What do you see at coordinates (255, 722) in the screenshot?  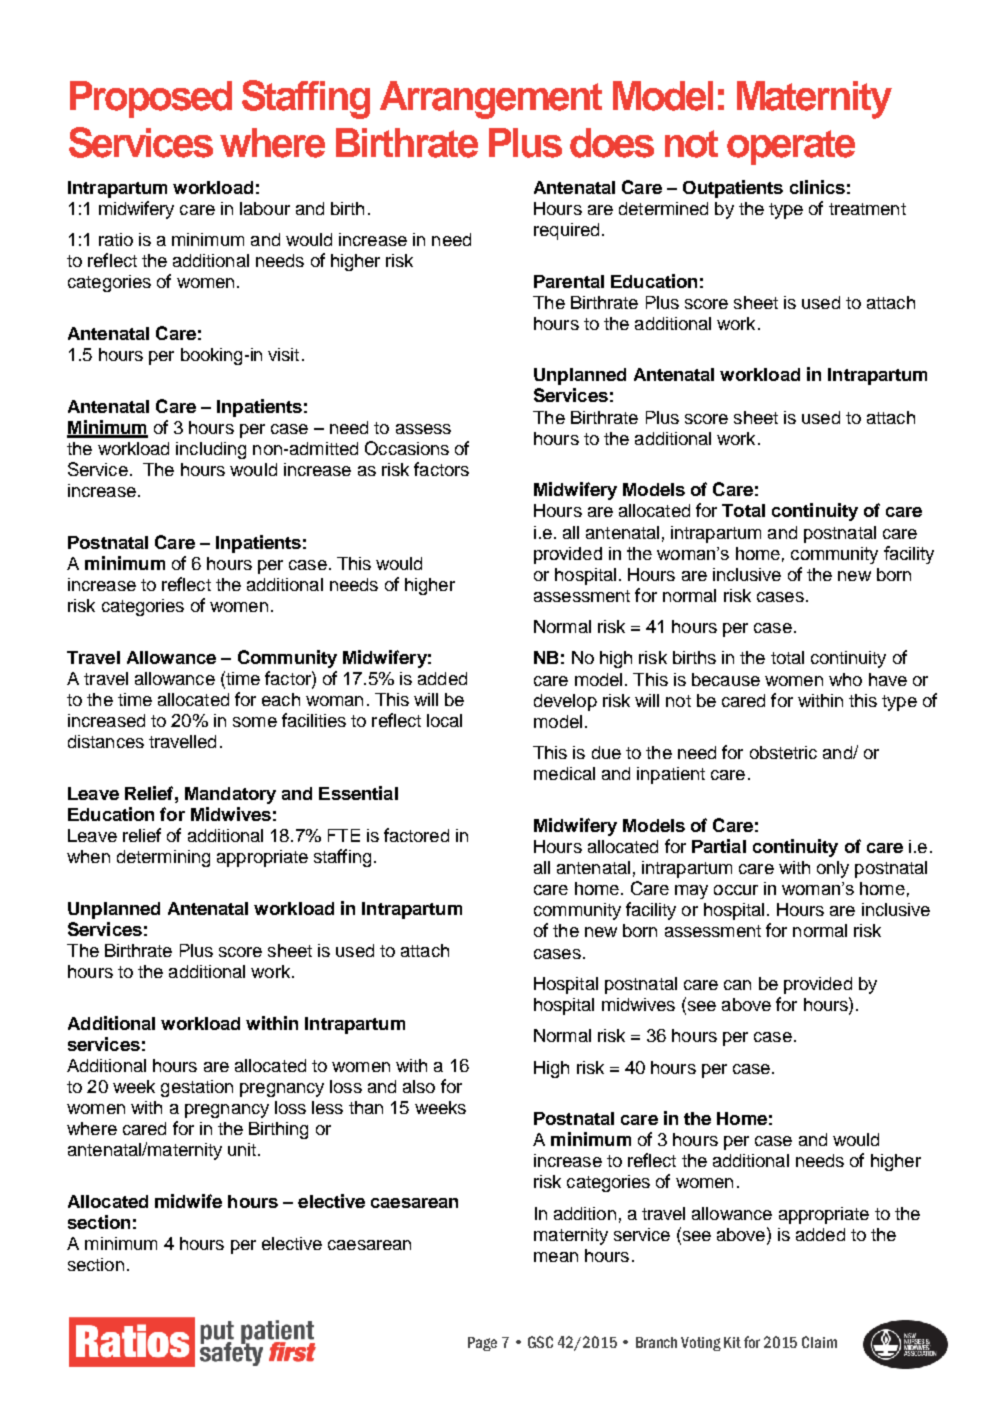 I see `some` at bounding box center [255, 722].
